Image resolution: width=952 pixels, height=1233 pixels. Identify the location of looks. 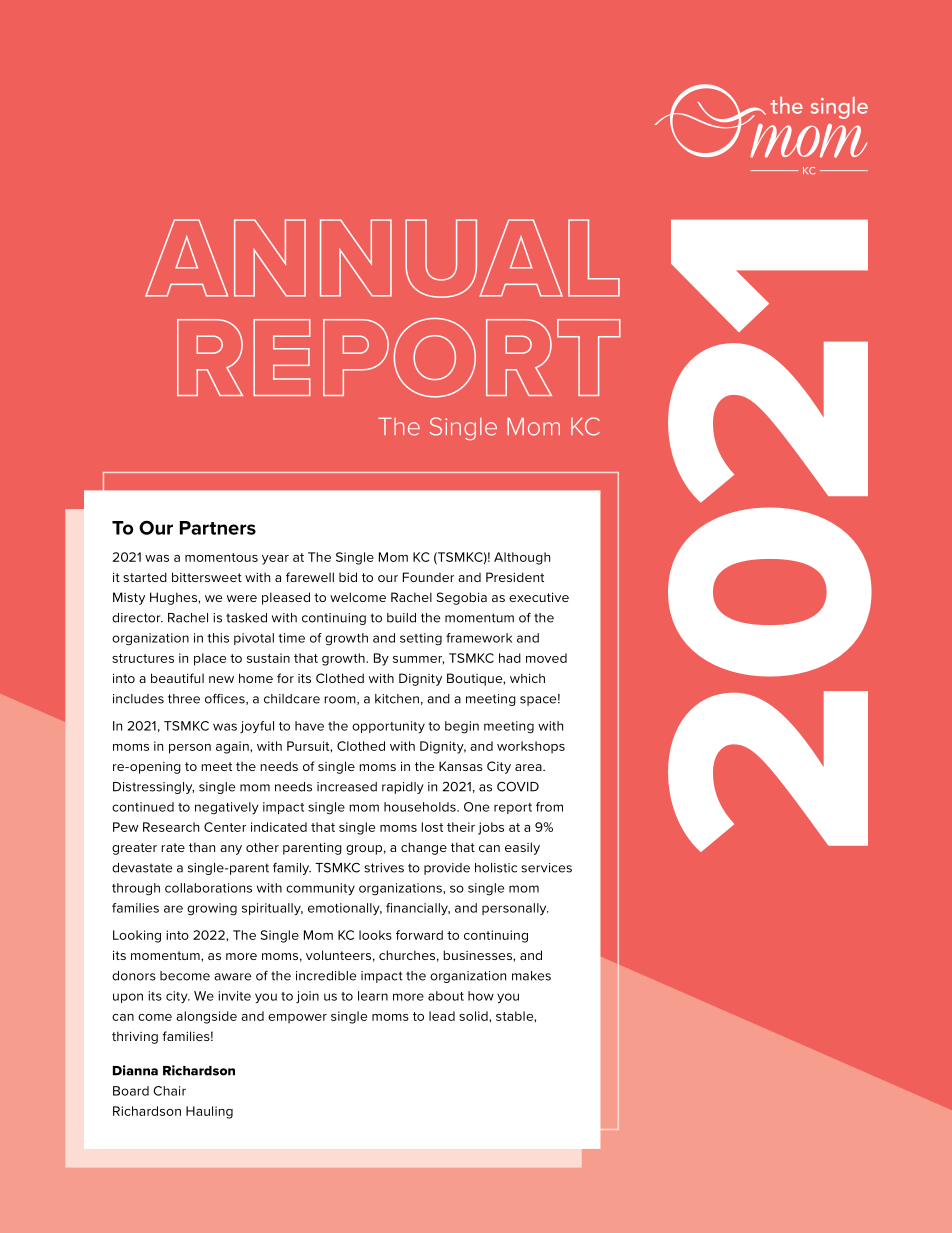
(375, 935).
